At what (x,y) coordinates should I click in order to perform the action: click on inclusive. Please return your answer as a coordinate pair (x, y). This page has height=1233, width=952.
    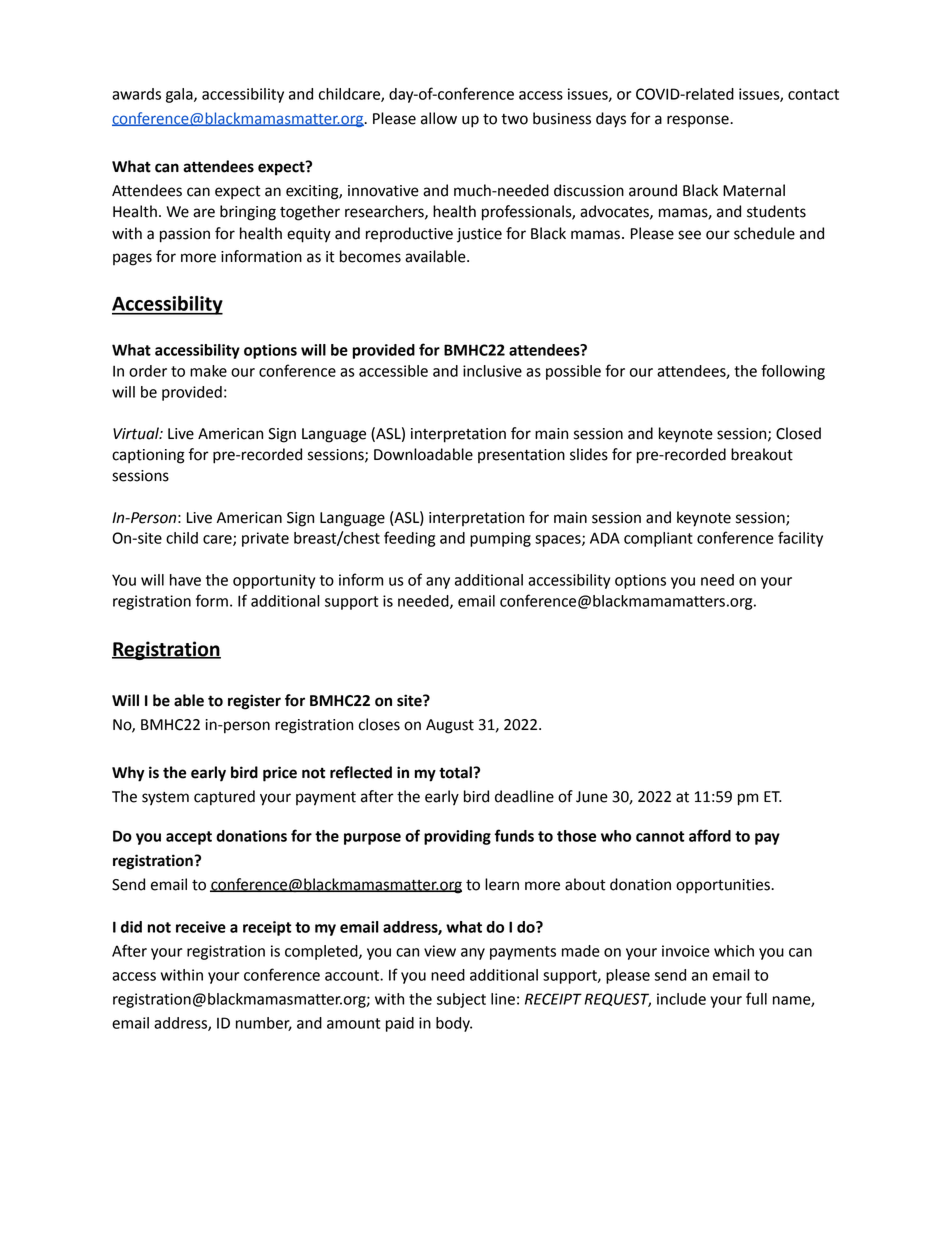
    Looking at the image, I should click on (492, 371).
